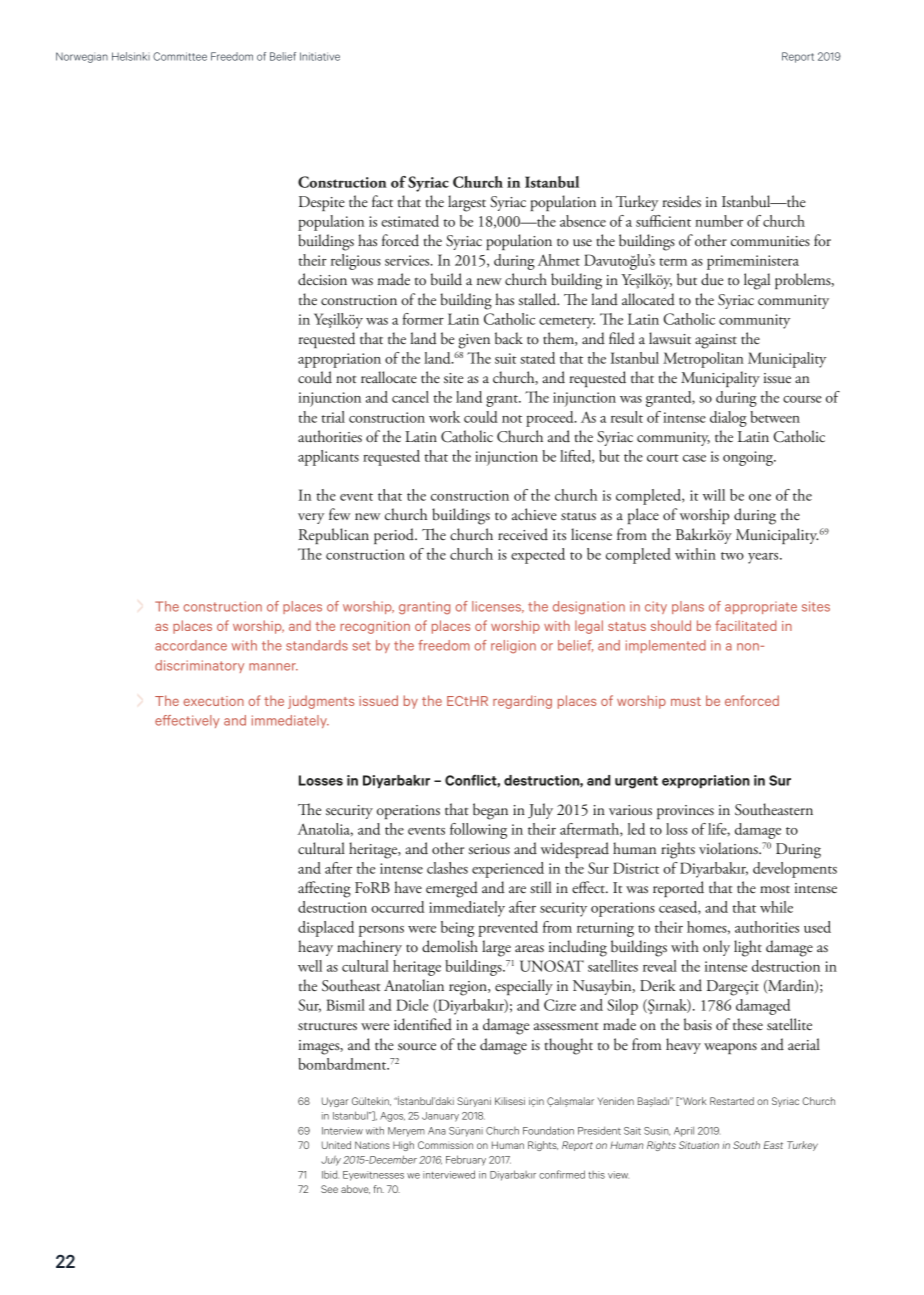  I want to click on Committee, so click(180, 56).
